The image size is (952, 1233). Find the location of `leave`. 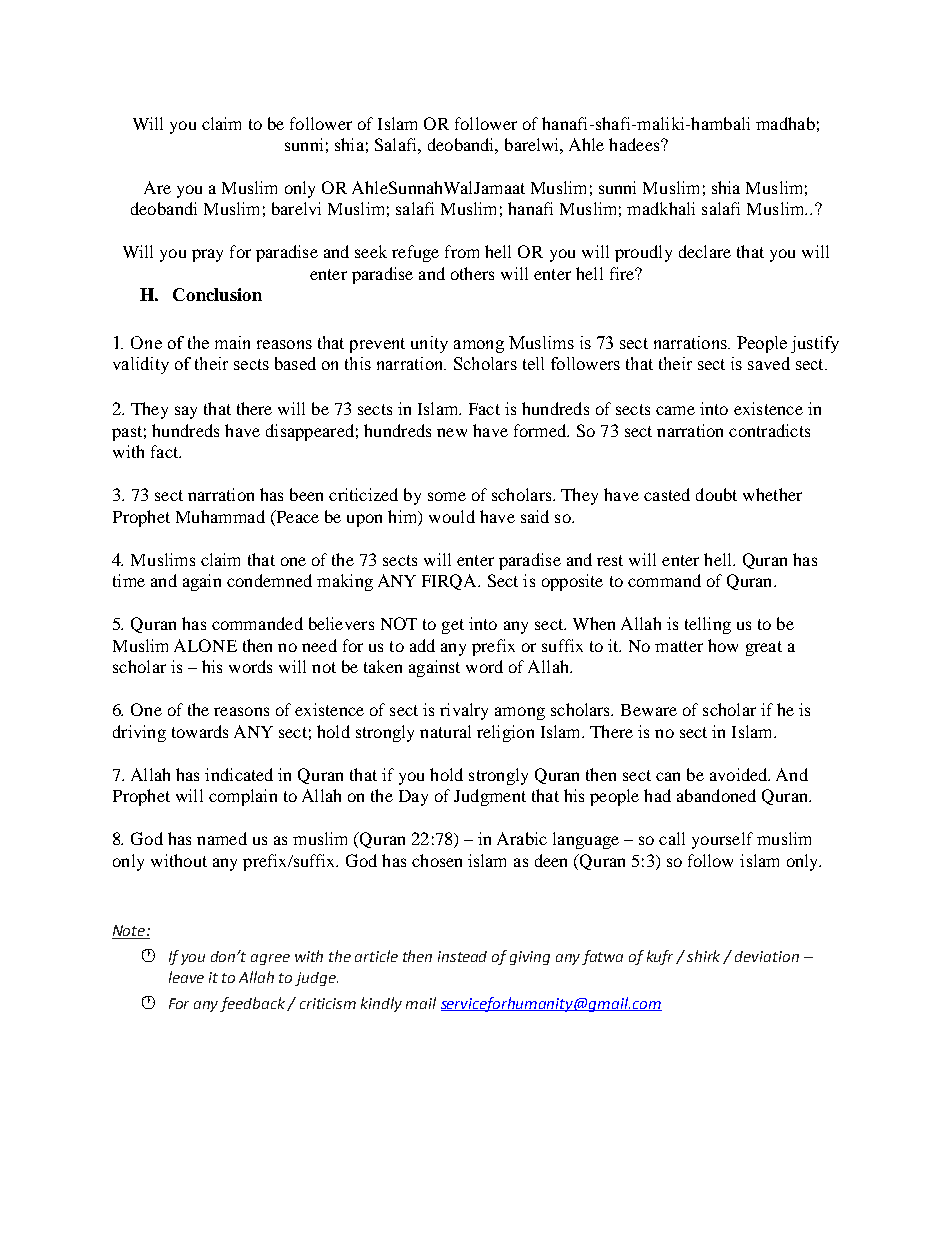

leave is located at coordinates (186, 977).
